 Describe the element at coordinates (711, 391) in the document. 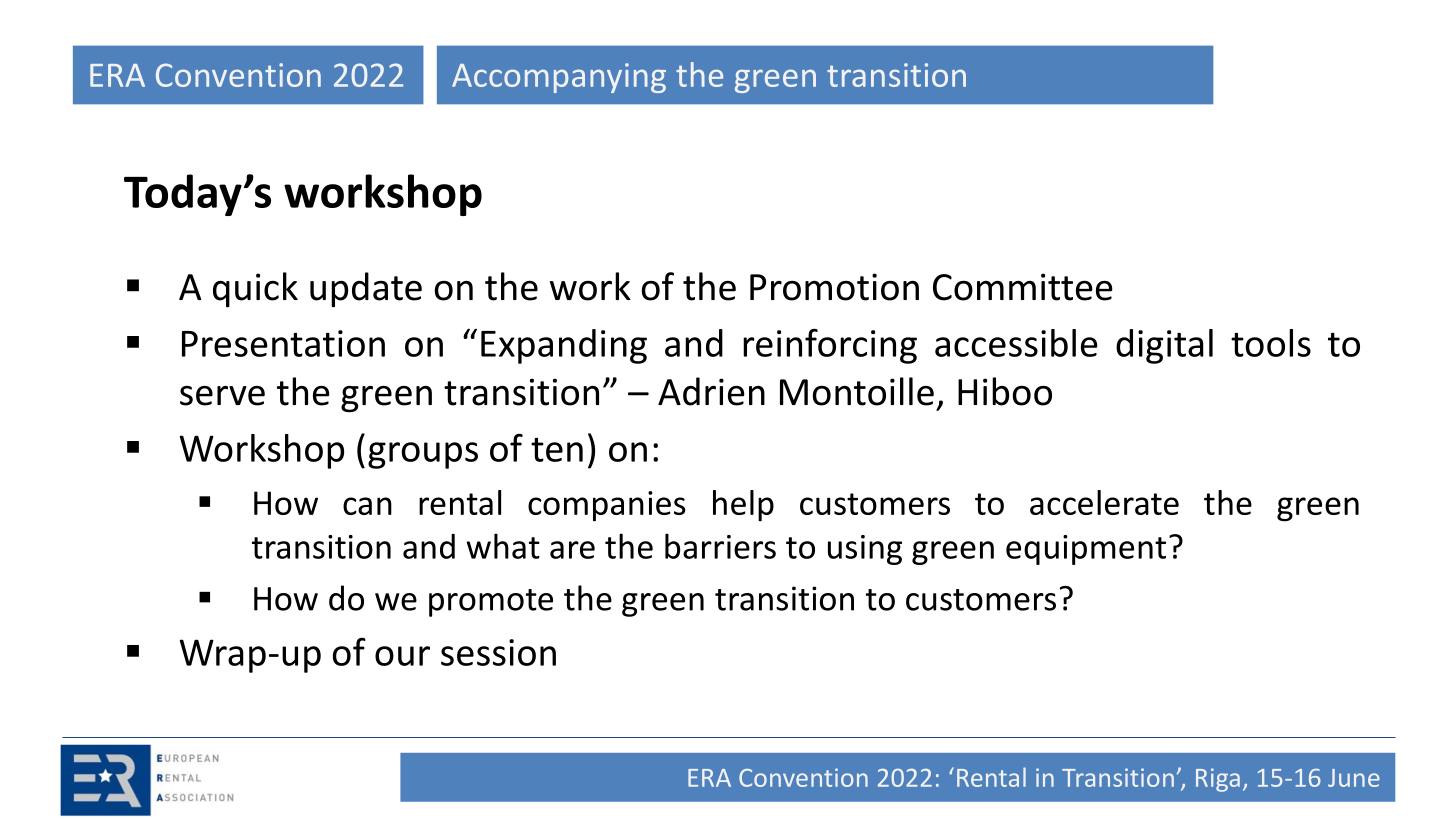

I see `Adrien` at that location.
